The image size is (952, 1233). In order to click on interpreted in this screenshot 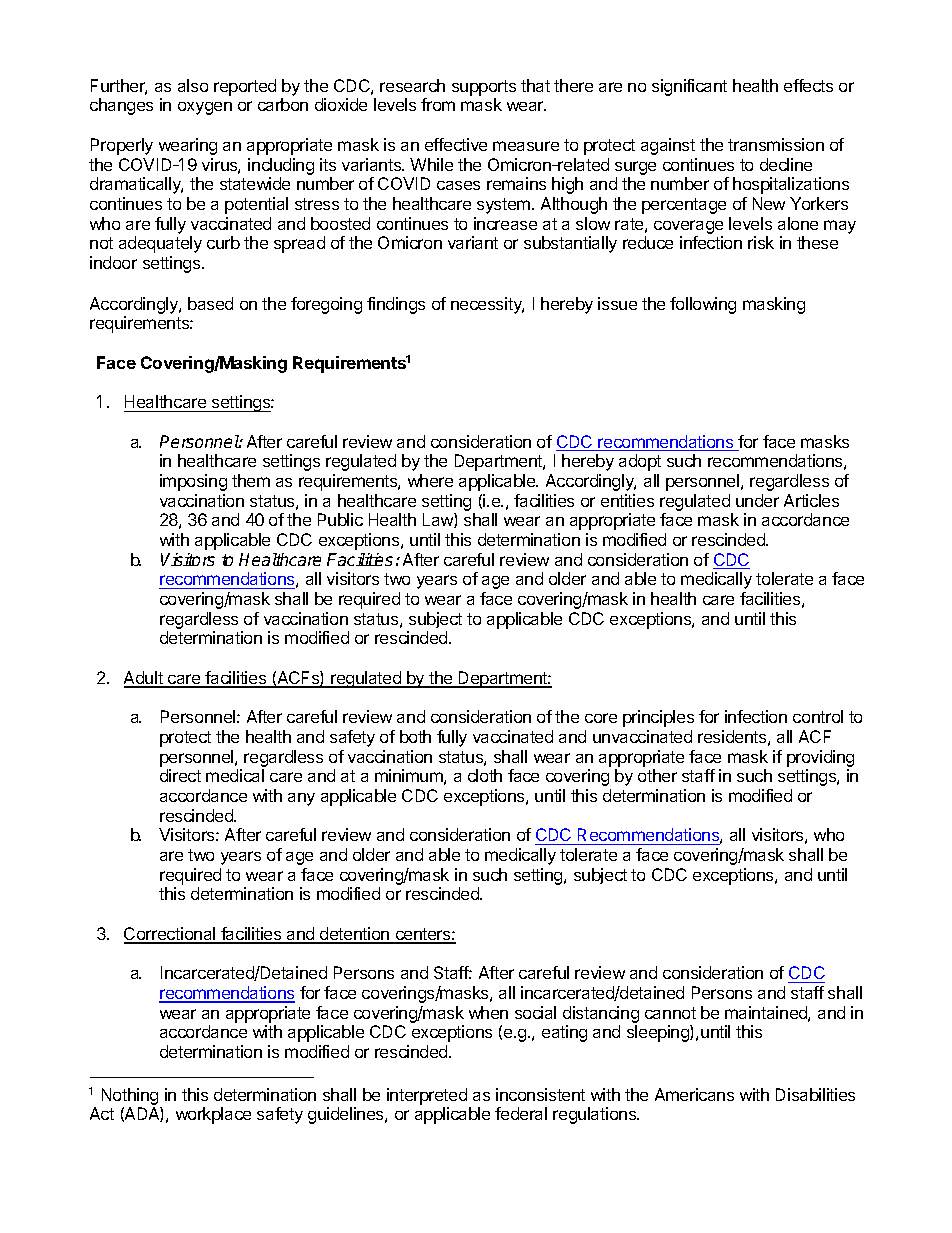, I will do `click(427, 1096)`.
